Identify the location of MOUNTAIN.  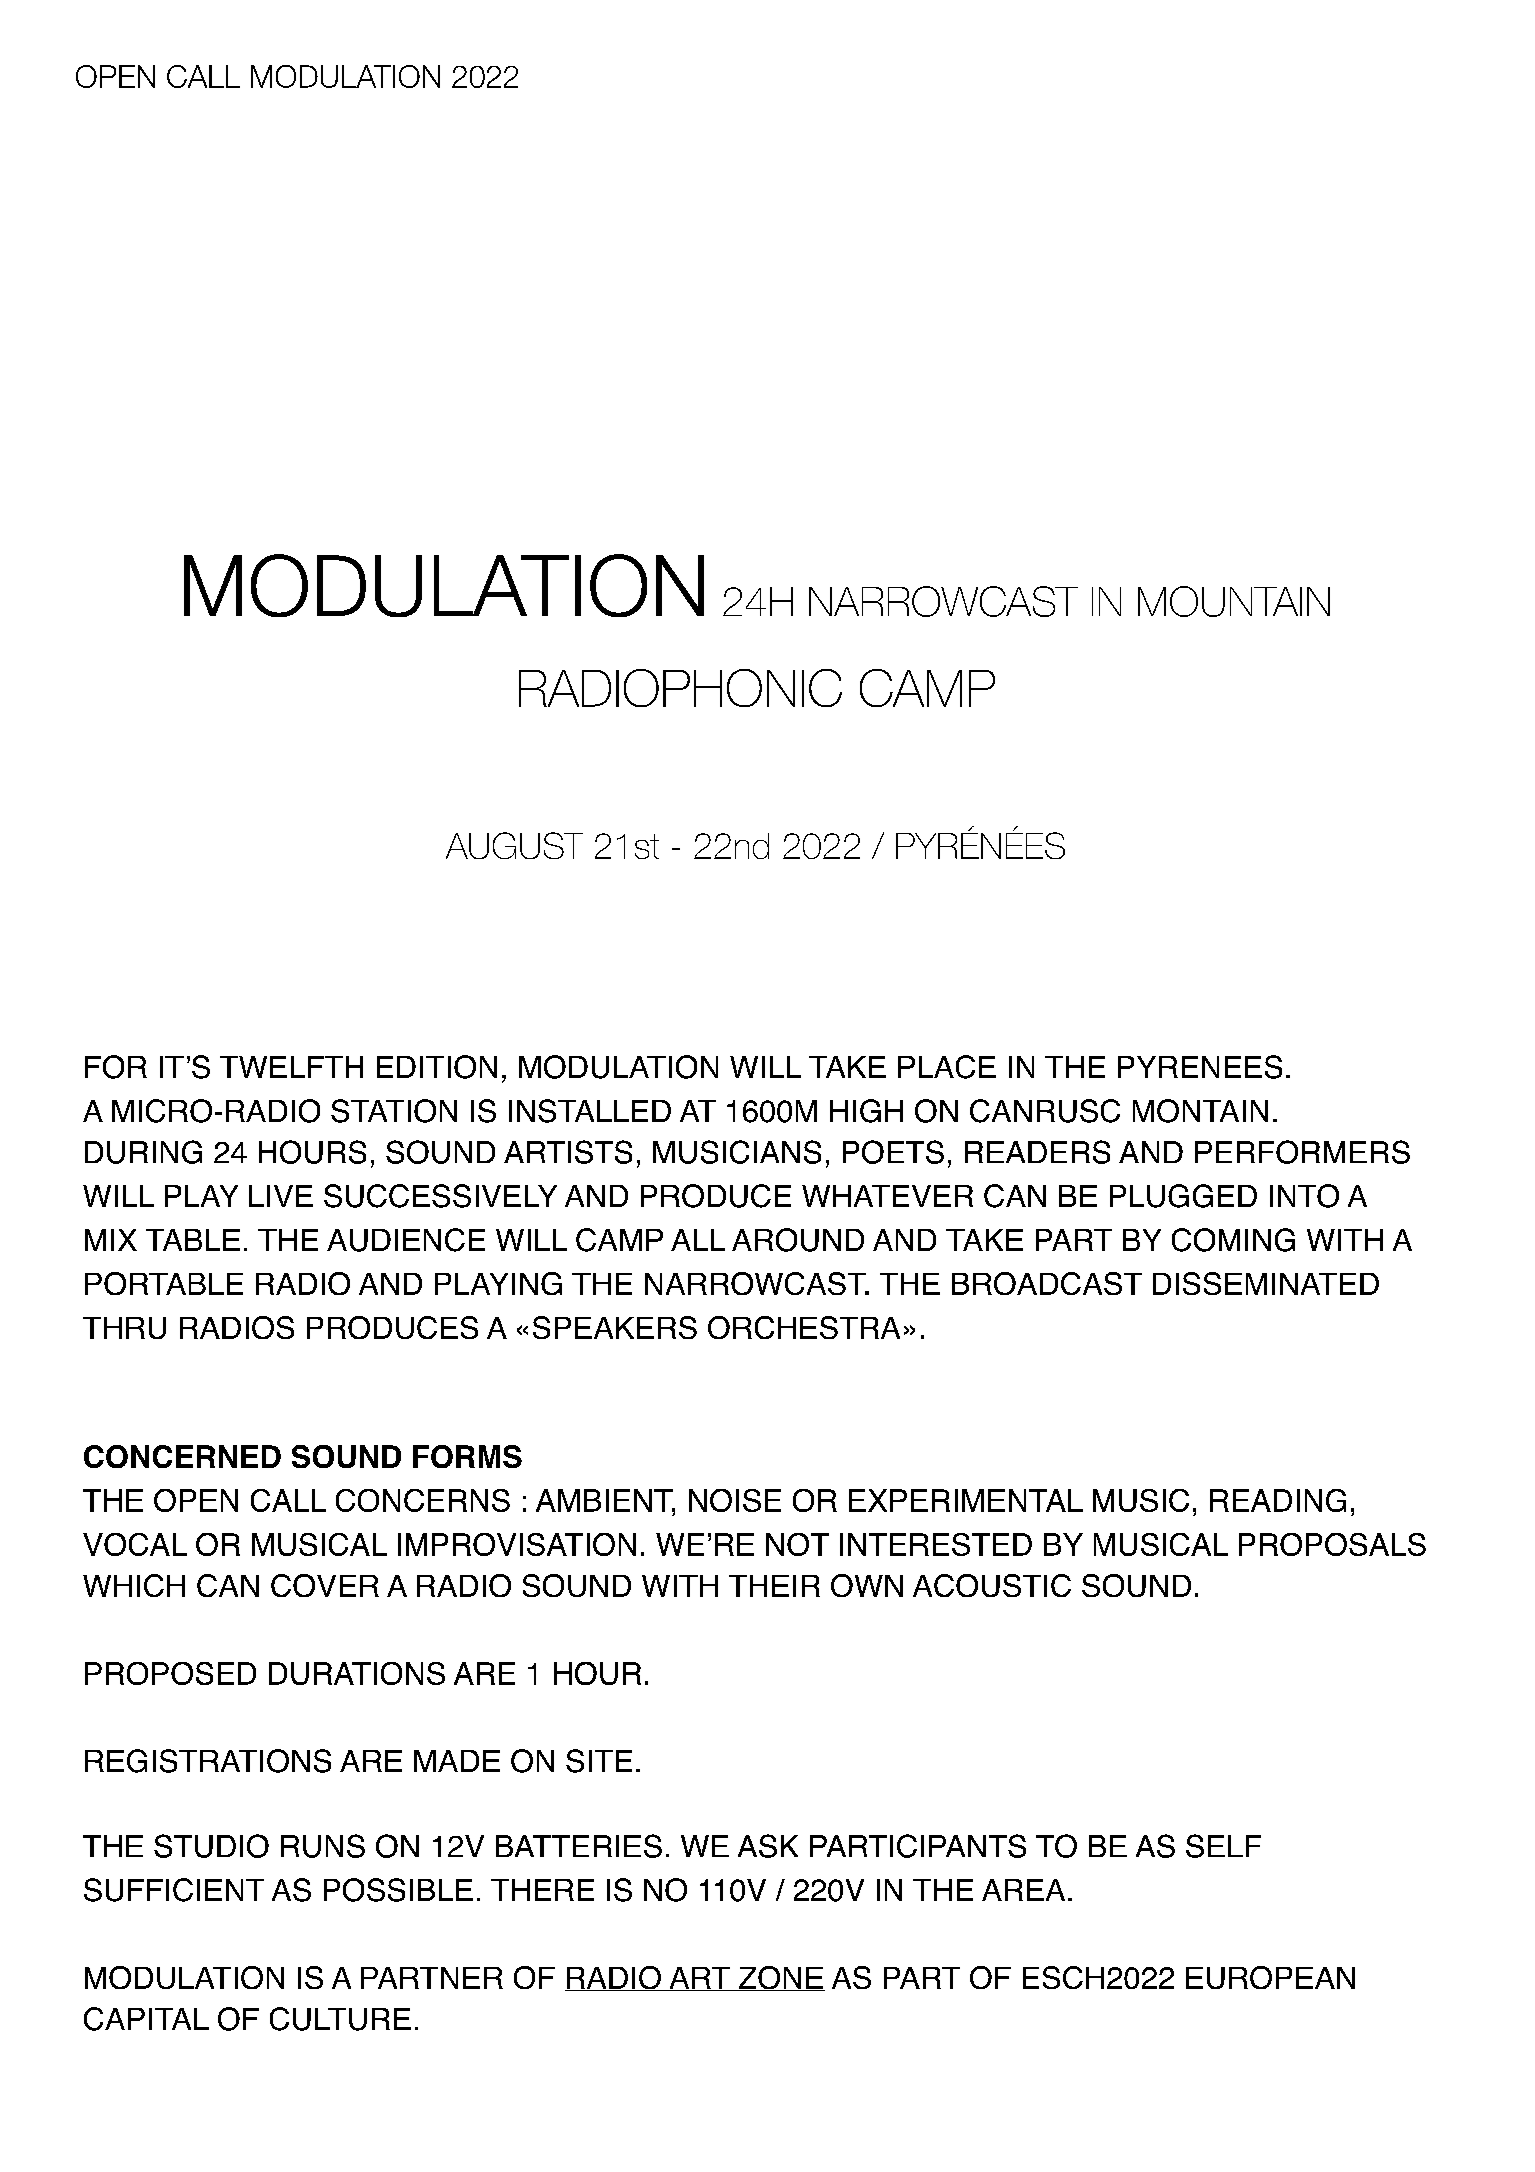
(1234, 601).
